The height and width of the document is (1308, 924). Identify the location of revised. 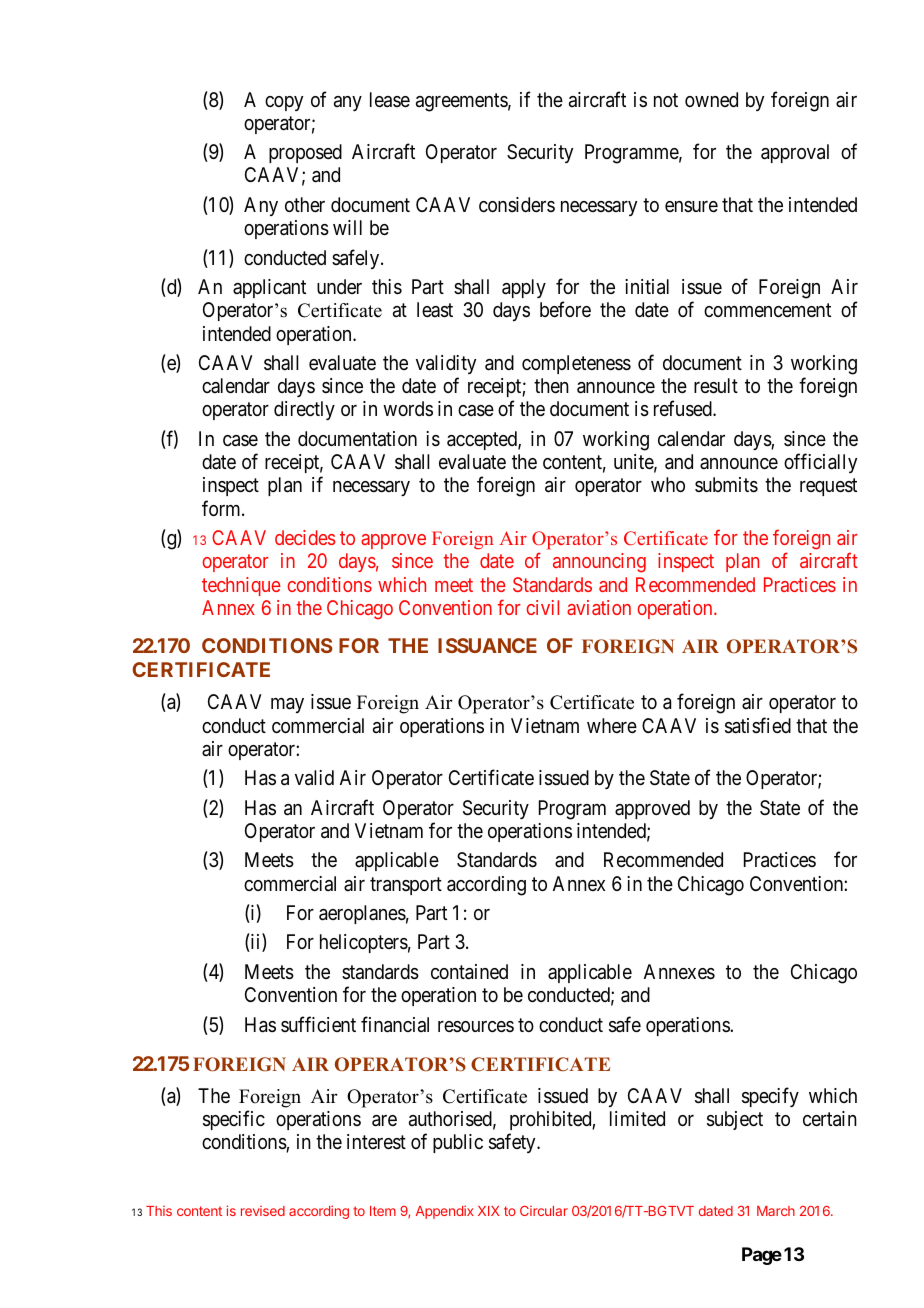
(263, 1211).
